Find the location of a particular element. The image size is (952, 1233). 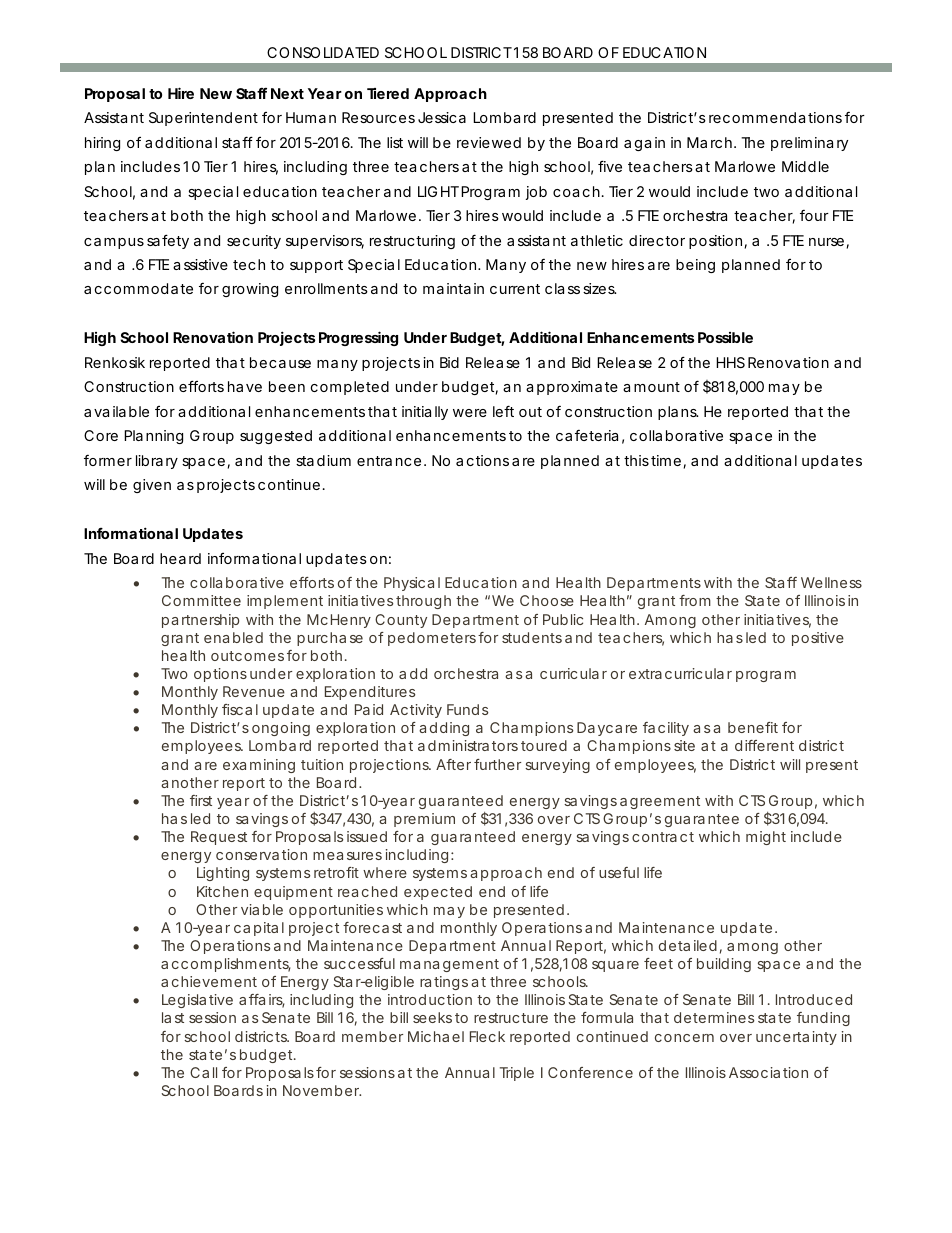

through is located at coordinates (423, 602).
